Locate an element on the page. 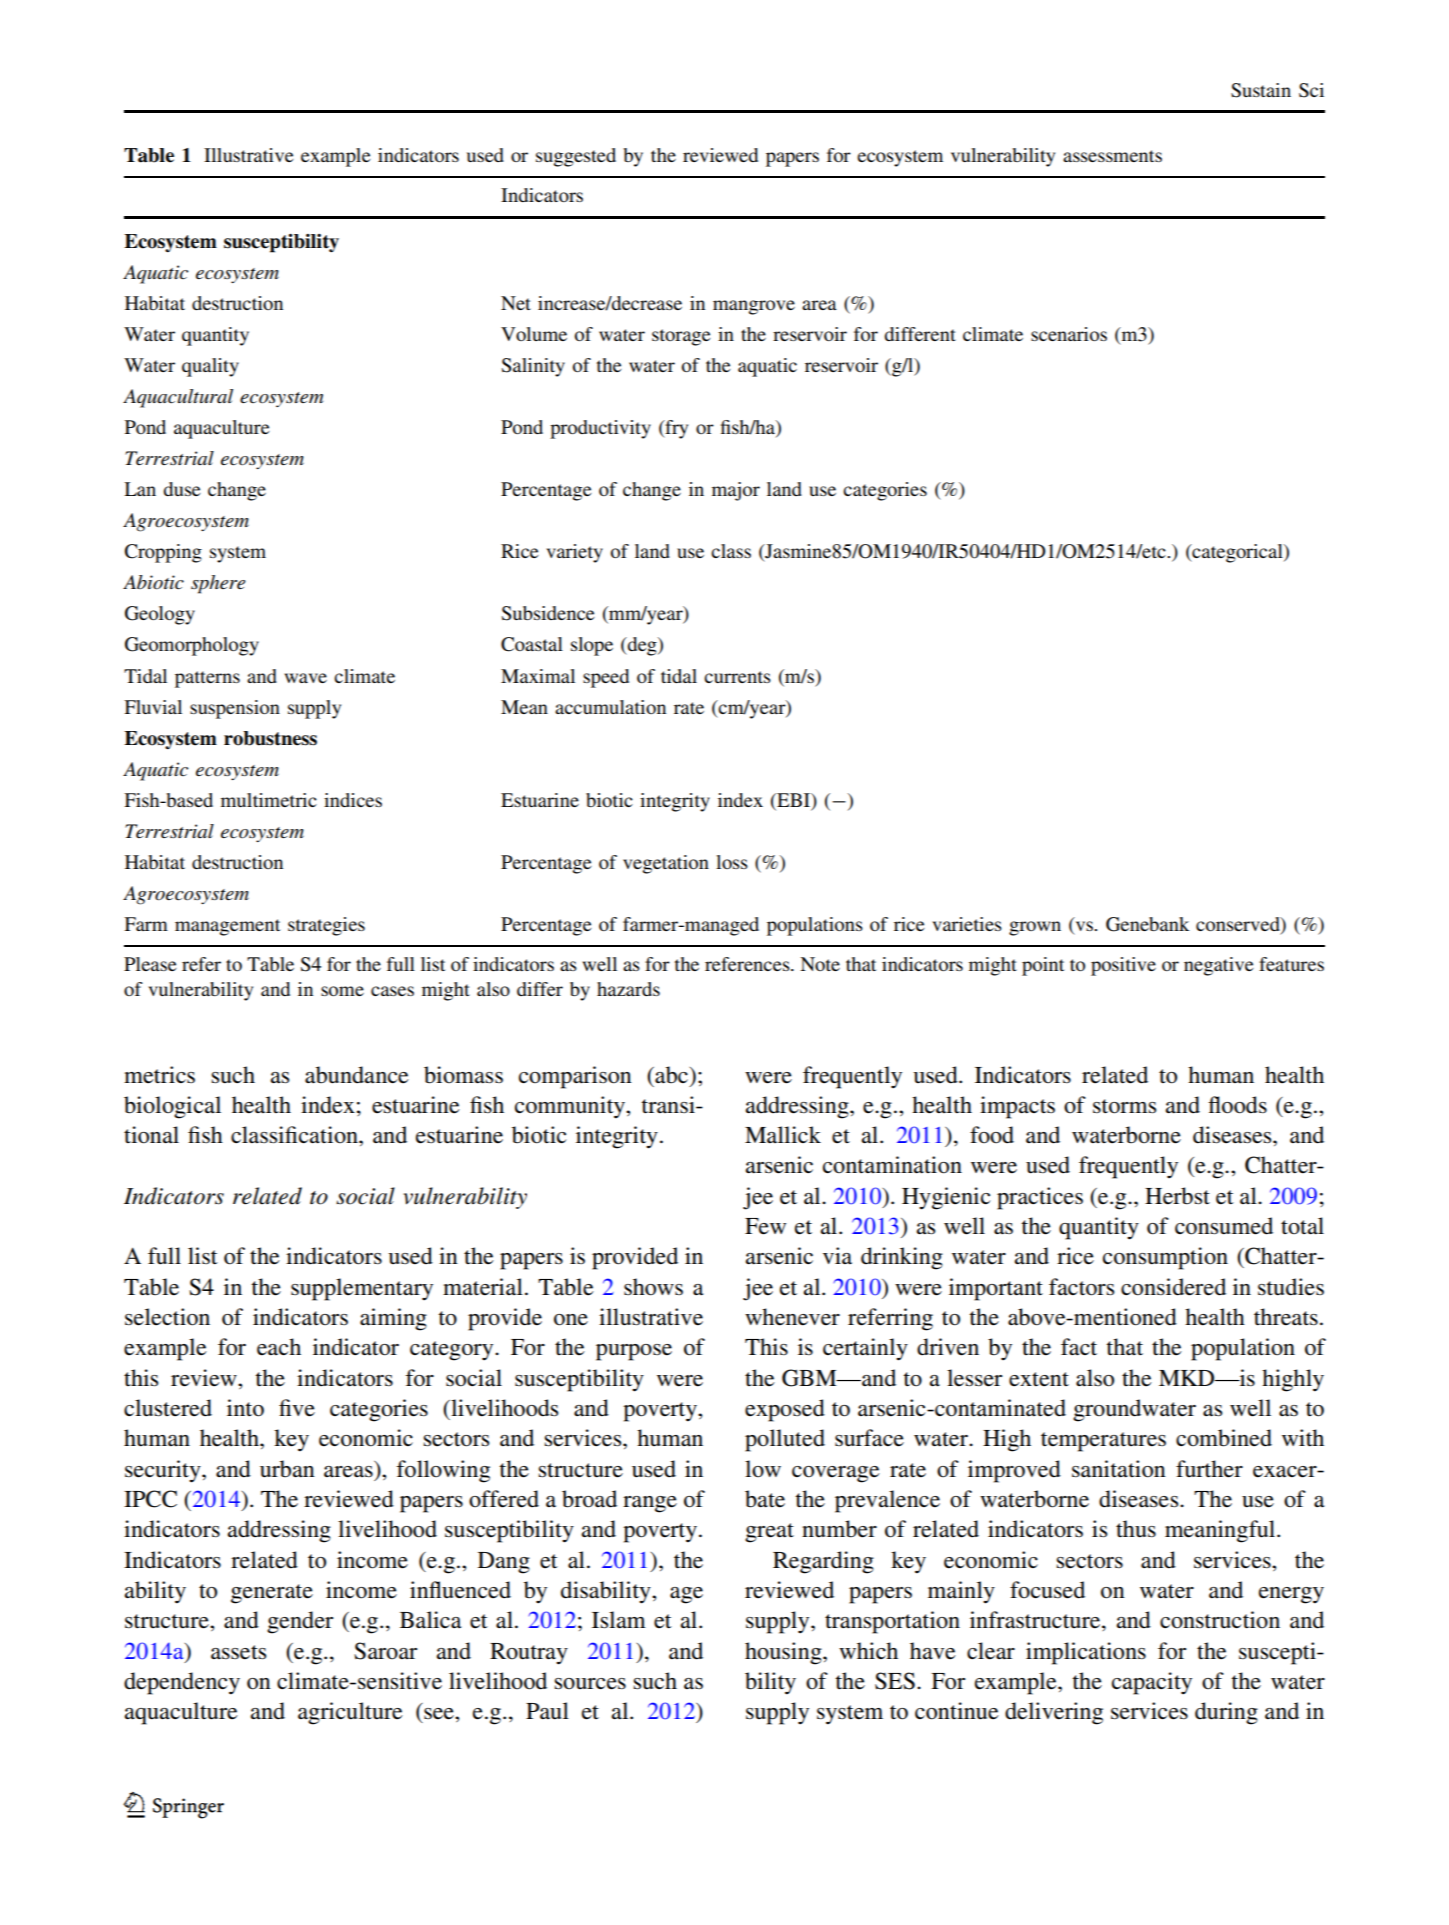  currents is located at coordinates (737, 677).
